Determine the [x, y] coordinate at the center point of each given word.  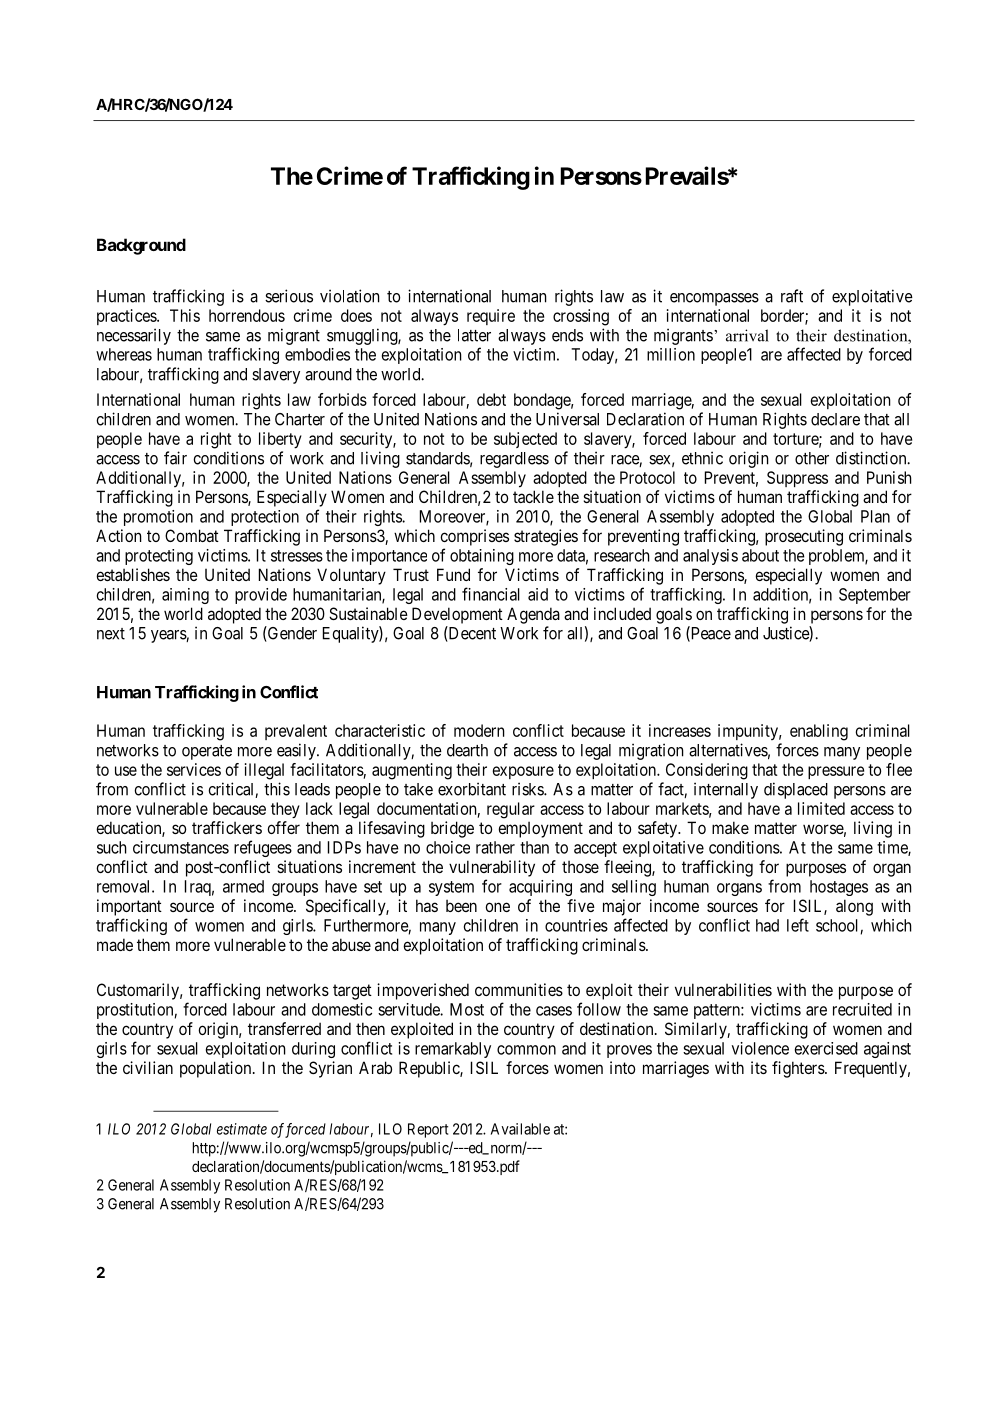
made [115, 944]
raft [792, 296]
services [194, 769]
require [491, 317]
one [497, 907]
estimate [242, 1129]
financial [491, 594]
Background [141, 246]
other [812, 458]
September [875, 596]
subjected [525, 440]
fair [175, 458]
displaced [796, 790]
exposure [523, 772]
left [798, 925]
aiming [185, 596]
